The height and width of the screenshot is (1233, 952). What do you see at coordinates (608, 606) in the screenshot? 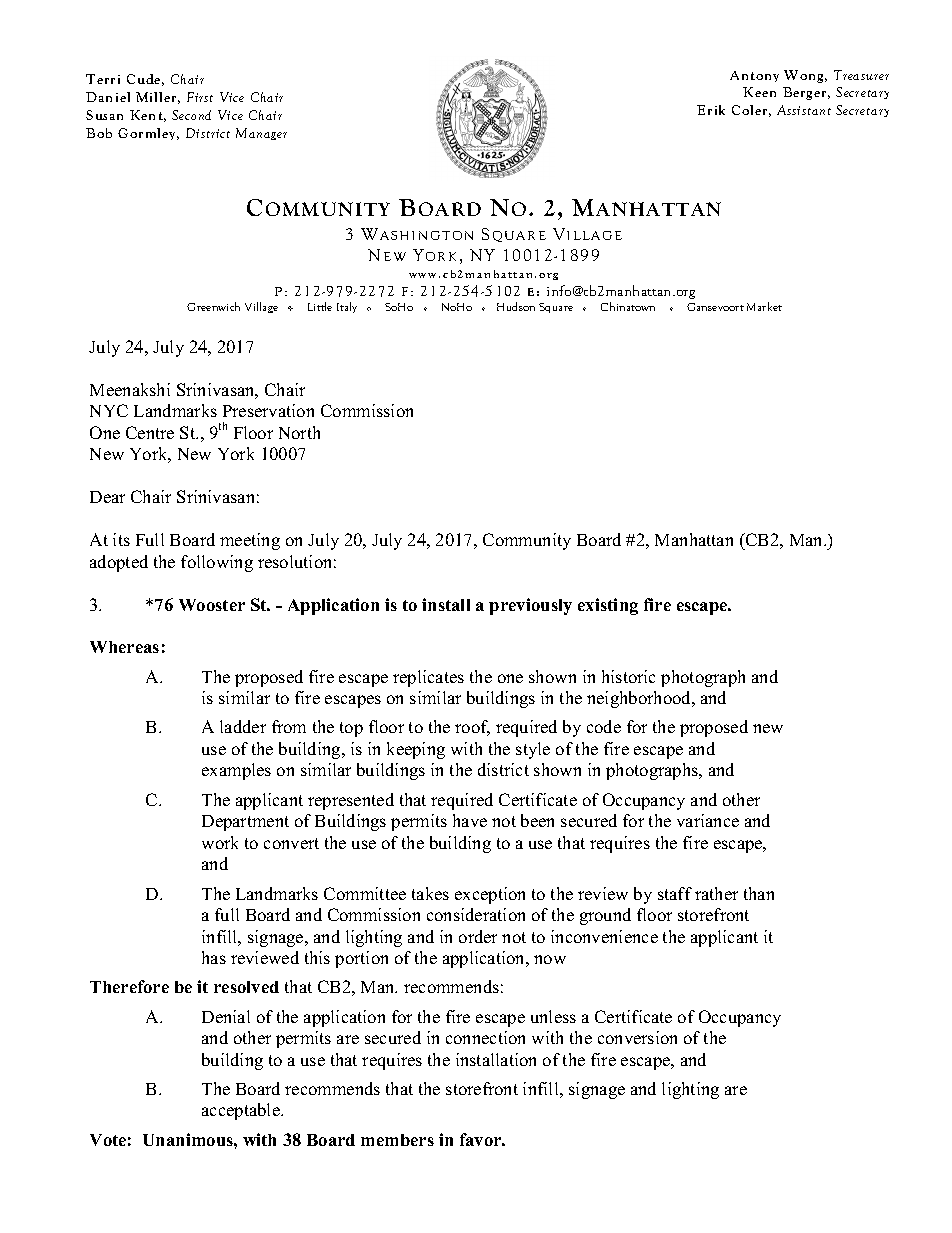
I see `existing` at bounding box center [608, 606].
